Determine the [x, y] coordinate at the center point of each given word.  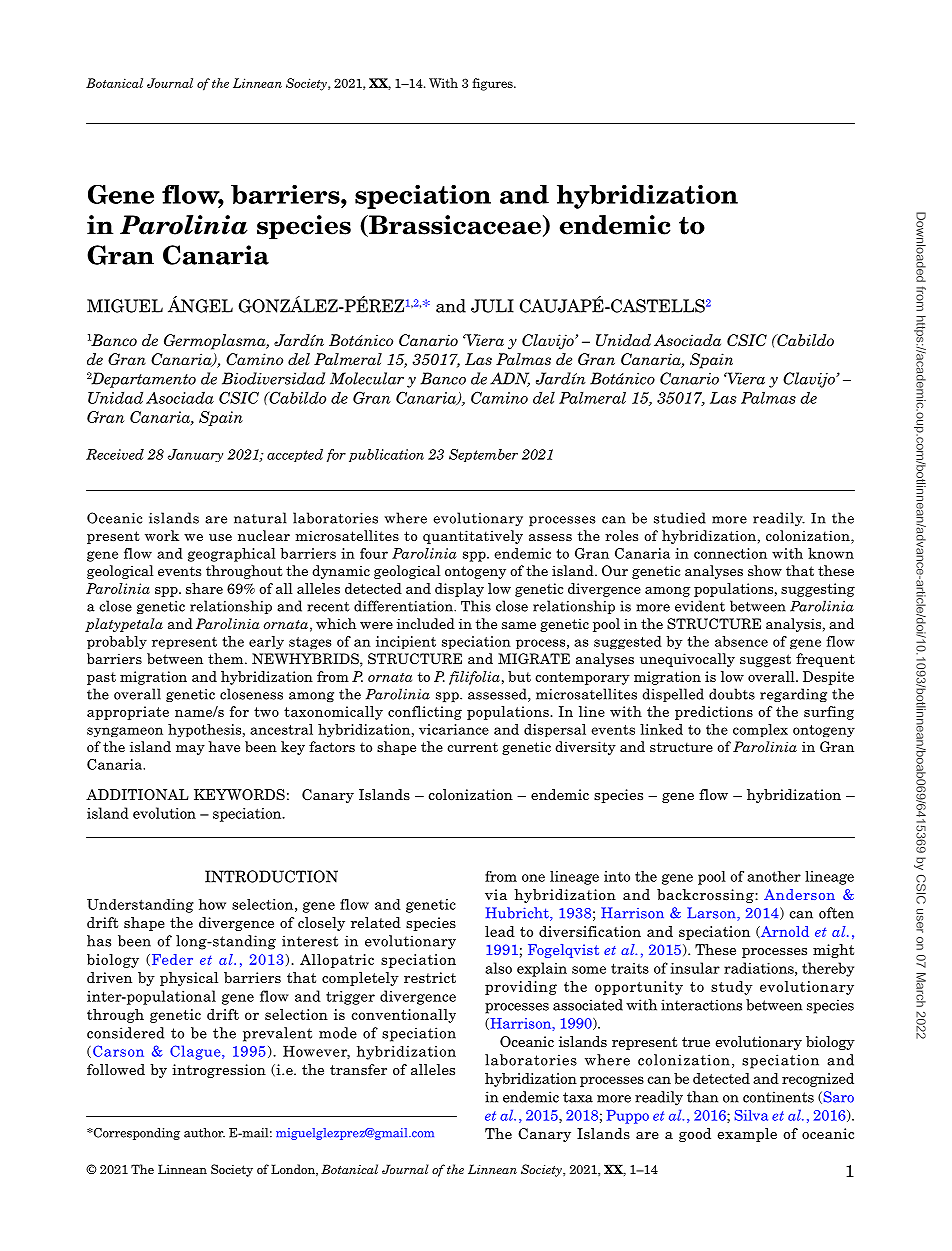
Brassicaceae [454, 226]
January [195, 455]
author [204, 1133]
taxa [578, 1097]
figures [493, 84]
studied [680, 518]
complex [760, 730]
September [483, 455]
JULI [492, 306]
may [190, 750]
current [472, 747]
